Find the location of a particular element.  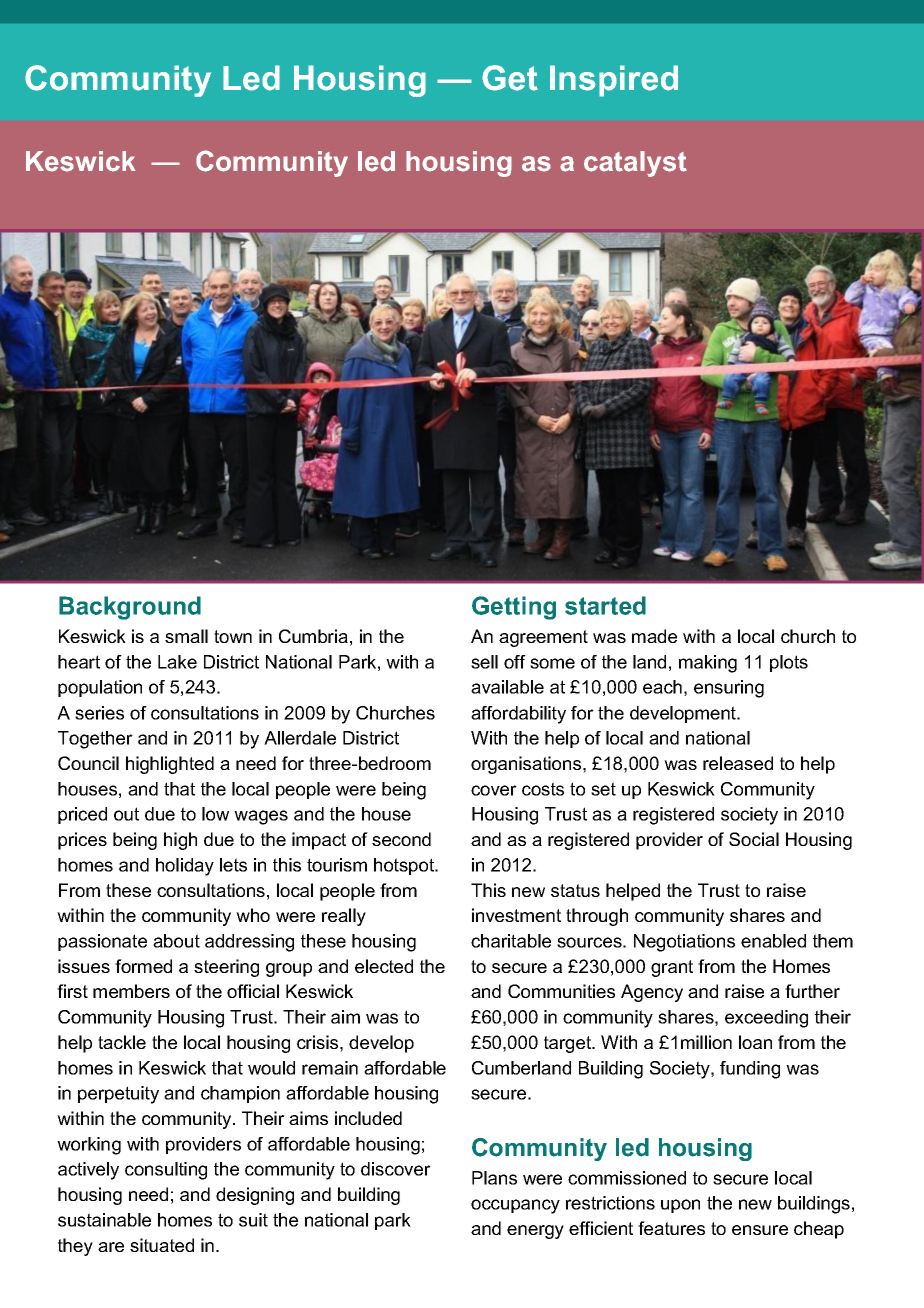

Lake is located at coordinates (177, 662).
